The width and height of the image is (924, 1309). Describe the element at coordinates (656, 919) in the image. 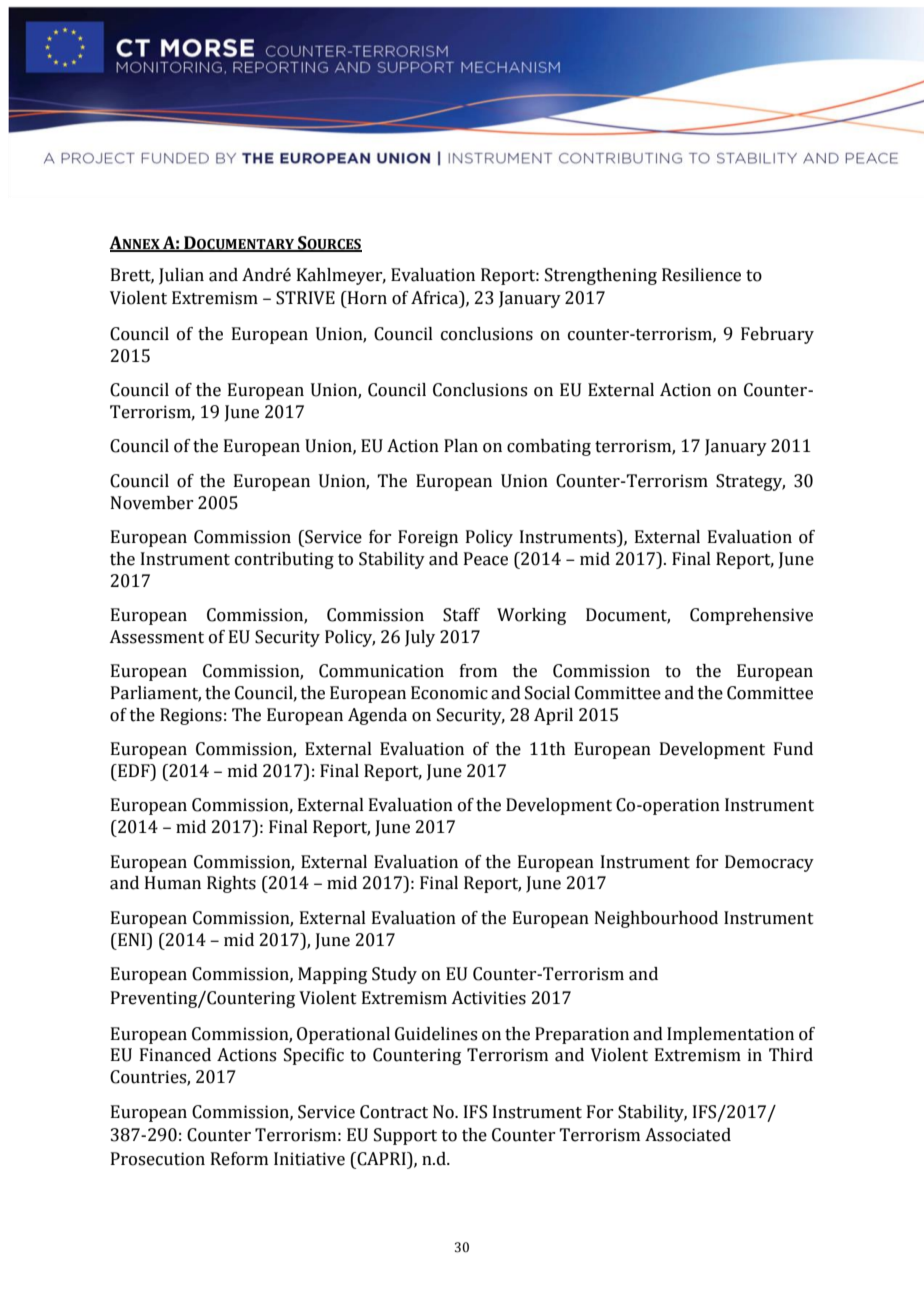

I see `Neighbourhood` at that location.
